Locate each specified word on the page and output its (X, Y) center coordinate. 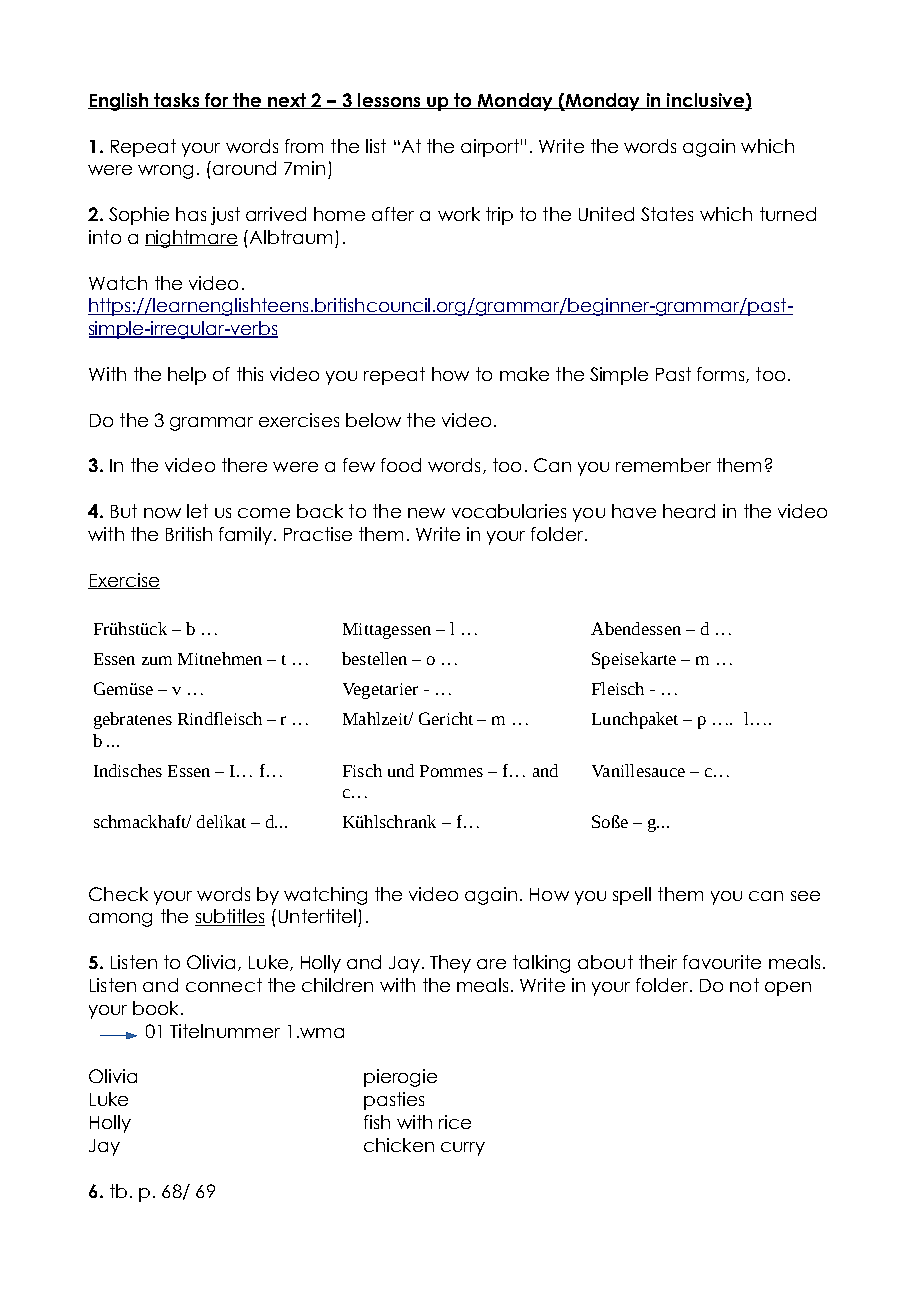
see (805, 896)
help (187, 376)
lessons (389, 101)
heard (689, 511)
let (197, 511)
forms (722, 375)
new (426, 513)
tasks (177, 101)
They (450, 964)
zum (157, 660)
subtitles (230, 917)
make (524, 374)
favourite (722, 962)
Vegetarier (380, 691)
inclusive (705, 101)
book (155, 1008)
